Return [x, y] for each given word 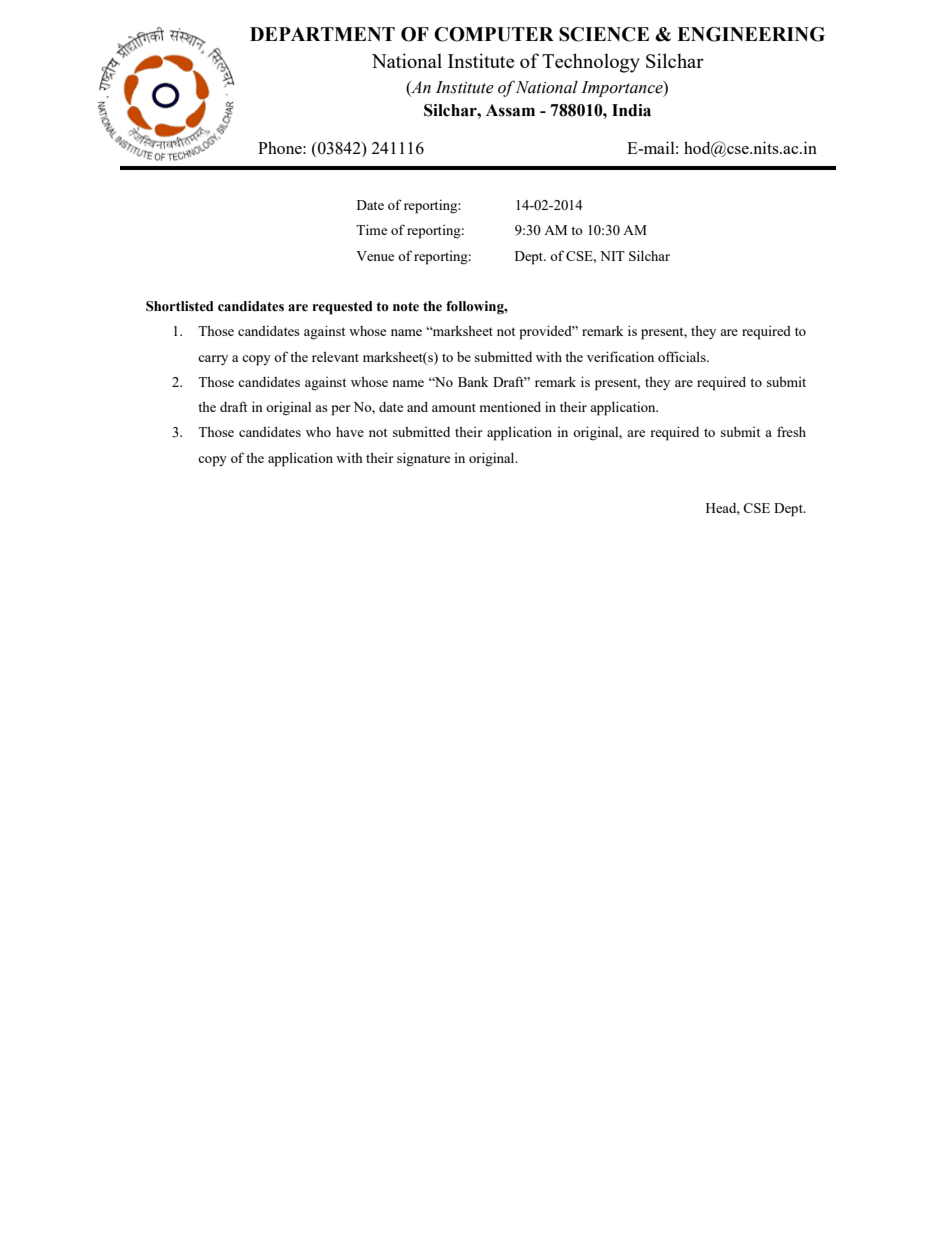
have [350, 432]
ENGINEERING [751, 34]
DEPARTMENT [322, 34]
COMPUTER [494, 34]
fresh [791, 431]
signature [423, 459]
